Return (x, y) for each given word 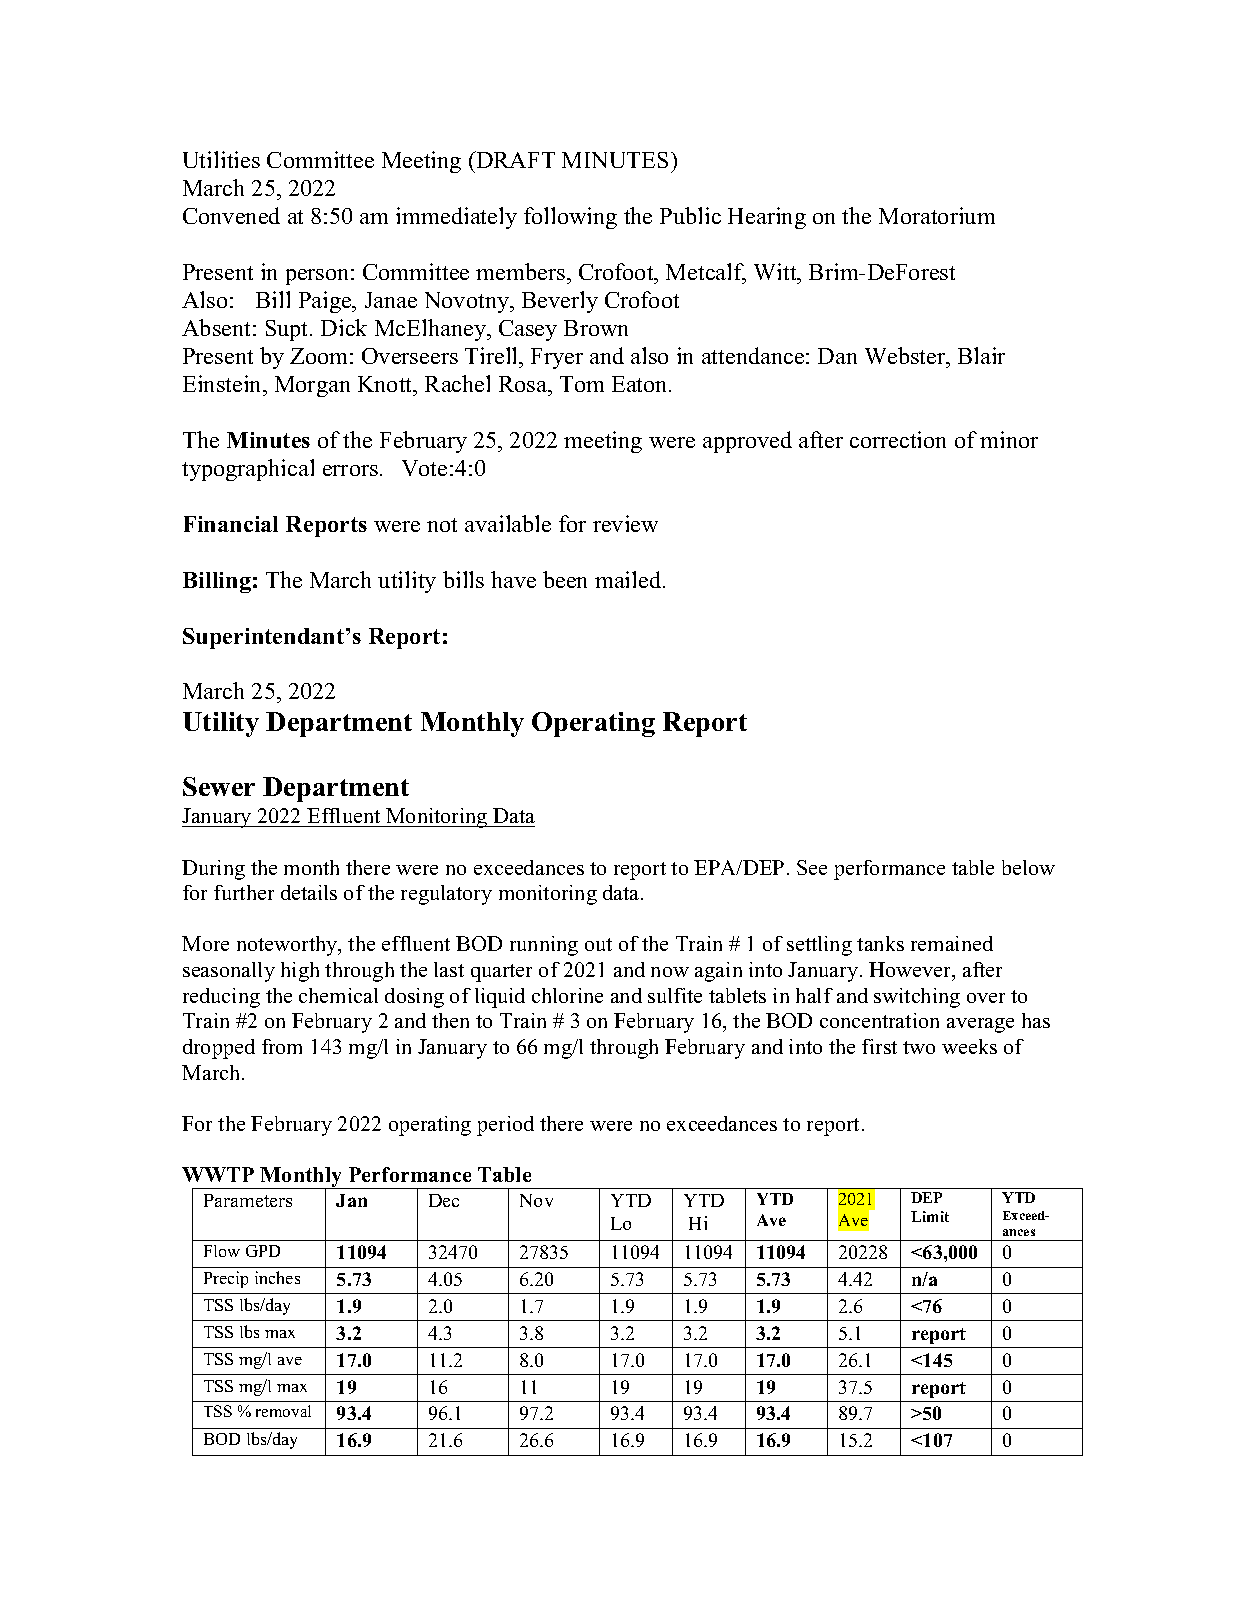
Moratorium (937, 215)
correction (898, 439)
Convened (231, 215)
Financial (231, 524)
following (570, 218)
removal (283, 1411)
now (670, 972)
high (300, 972)
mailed (629, 579)
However (911, 971)
